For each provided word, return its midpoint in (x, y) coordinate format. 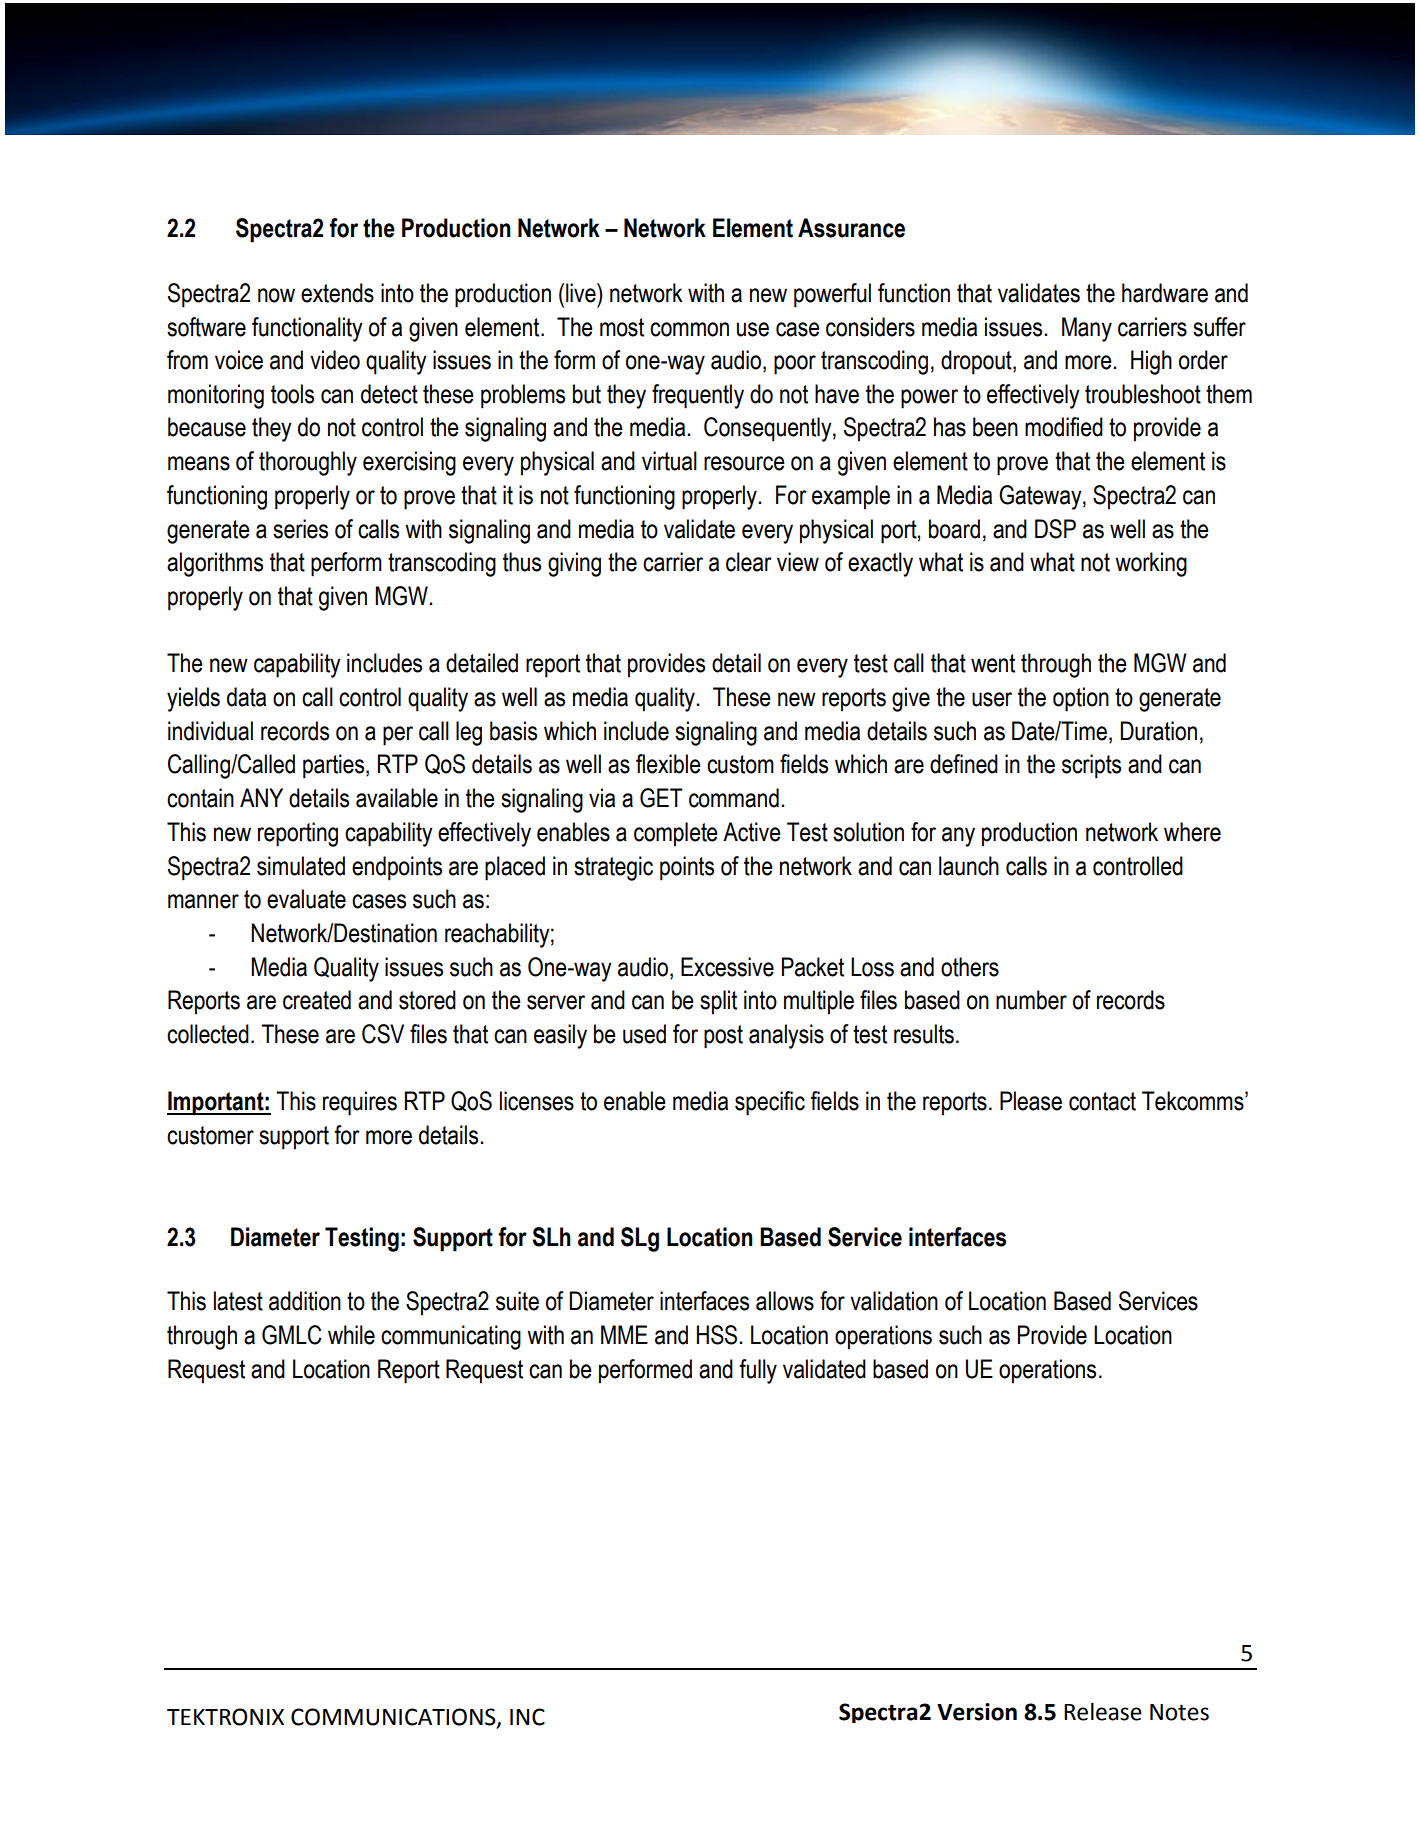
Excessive (727, 967)
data (246, 697)
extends (337, 293)
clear (749, 562)
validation (894, 1301)
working (1151, 564)
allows (785, 1301)
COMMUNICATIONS (394, 1718)
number (1031, 1000)
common (689, 329)
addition (305, 1301)
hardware (1165, 293)
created (317, 1000)
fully (758, 1371)
